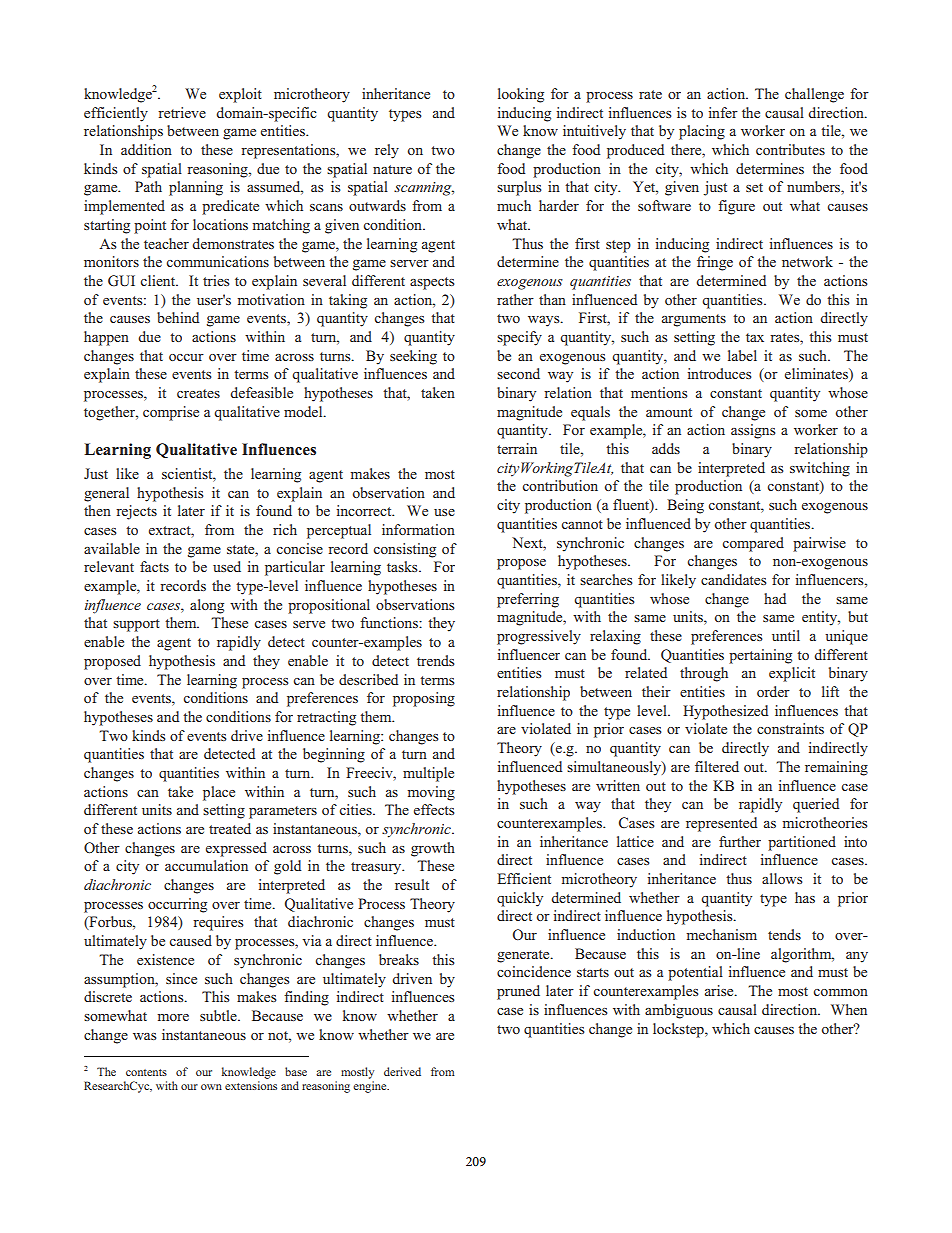 Image resolution: width=952 pixels, height=1233 pixels. Describe the element at coordinates (434, 809) in the screenshot. I see `effects` at that location.
